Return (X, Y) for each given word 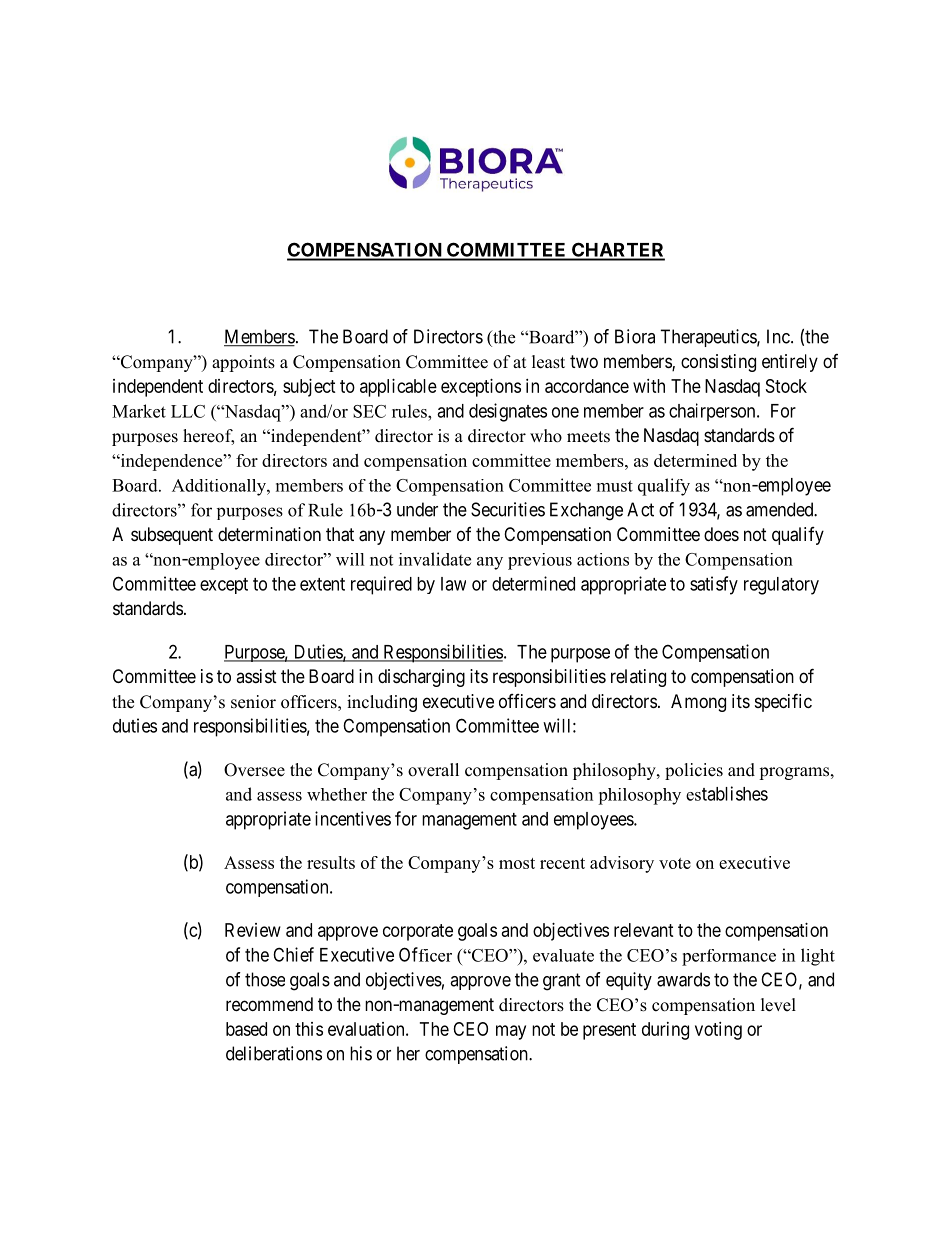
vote (675, 863)
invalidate (435, 559)
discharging (421, 678)
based (246, 1029)
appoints (243, 363)
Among (698, 703)
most (517, 863)
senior (253, 702)
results (331, 862)
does (721, 534)
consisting (718, 363)
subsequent (172, 536)
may (511, 1032)
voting (718, 1031)
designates (508, 412)
